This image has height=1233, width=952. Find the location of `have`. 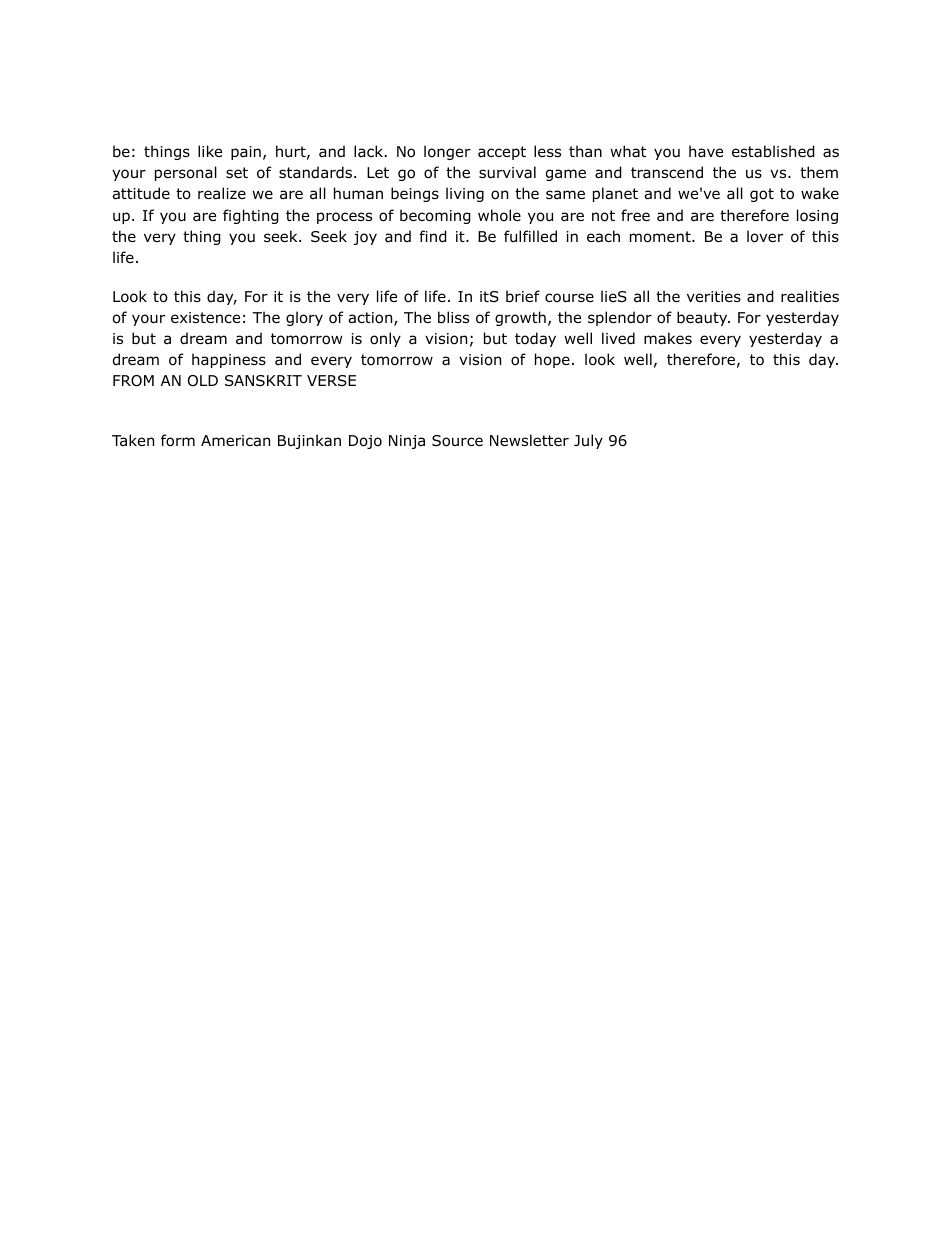

have is located at coordinates (706, 151).
